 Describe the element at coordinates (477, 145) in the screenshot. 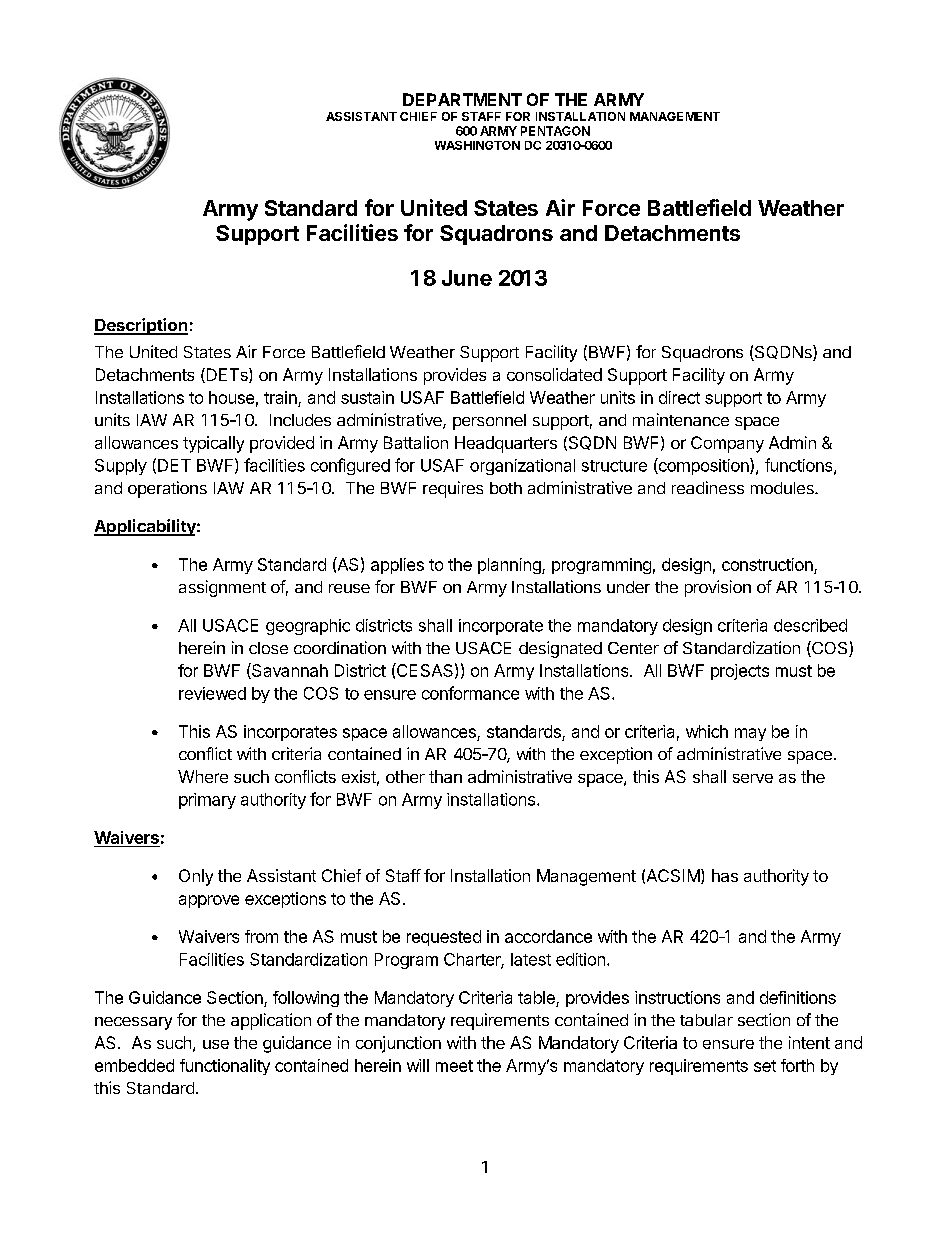

I see `WASHINGTON` at that location.
